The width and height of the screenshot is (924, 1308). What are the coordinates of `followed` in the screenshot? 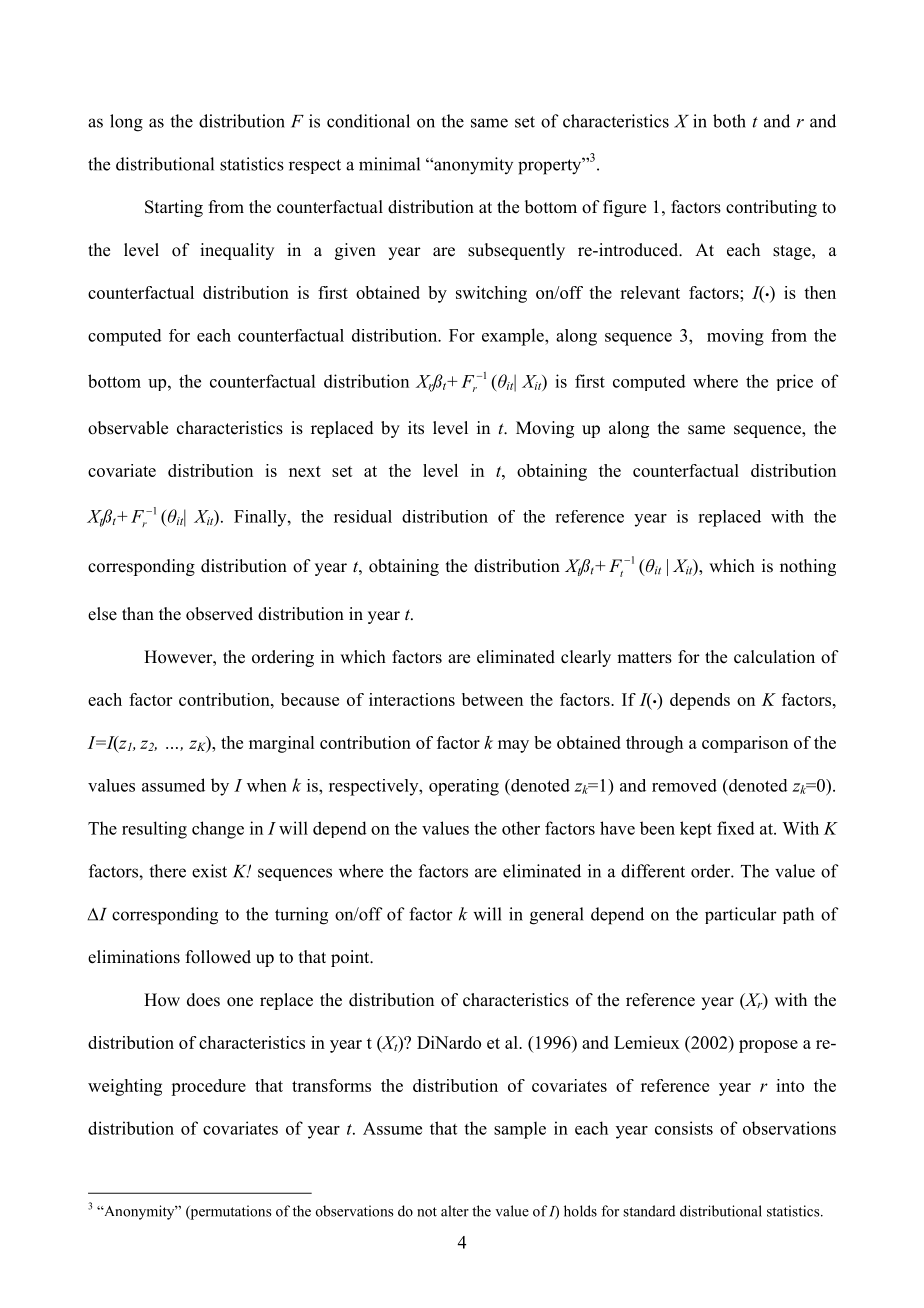 It's located at (218, 957).
